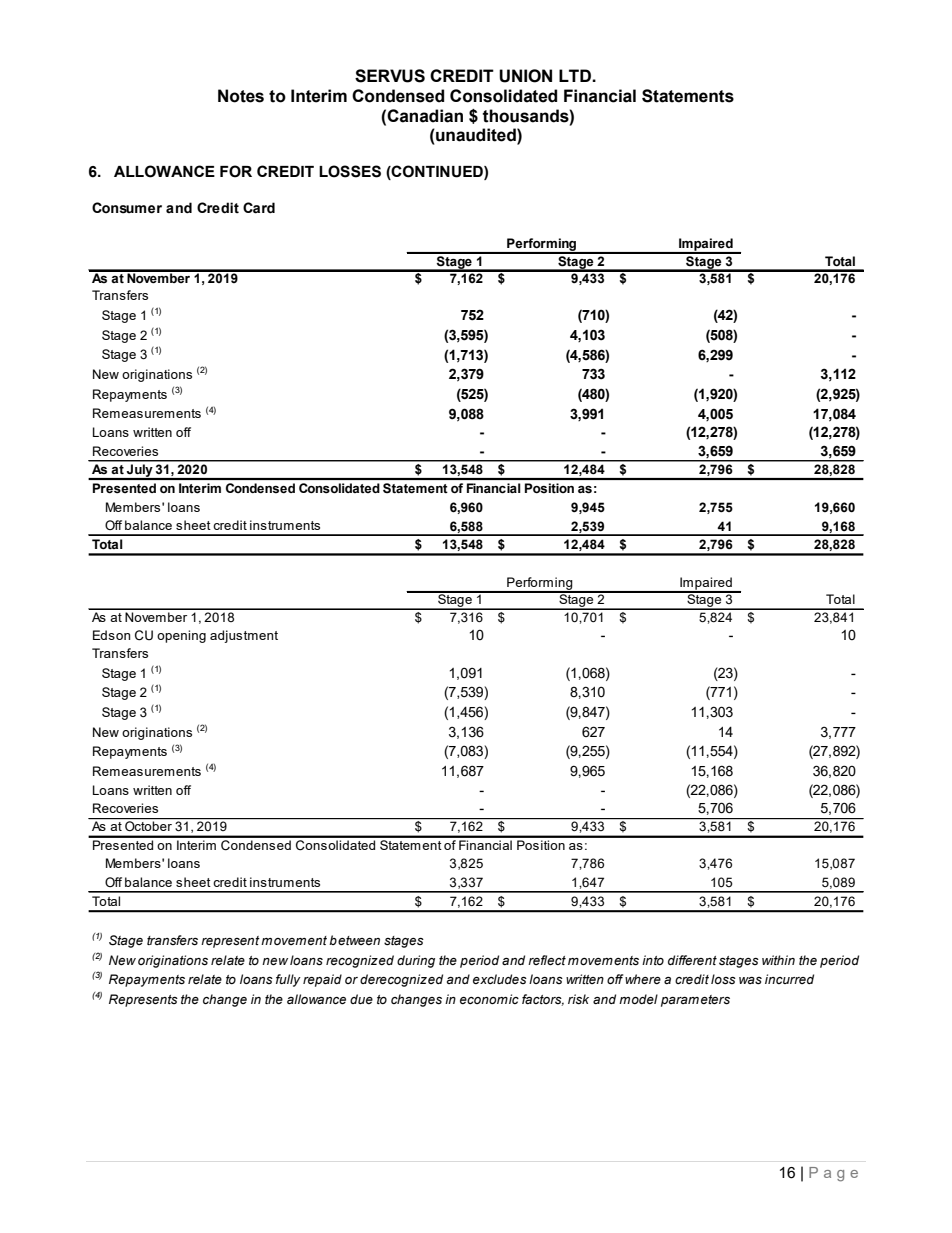  I want to click on fully, so click(288, 980).
